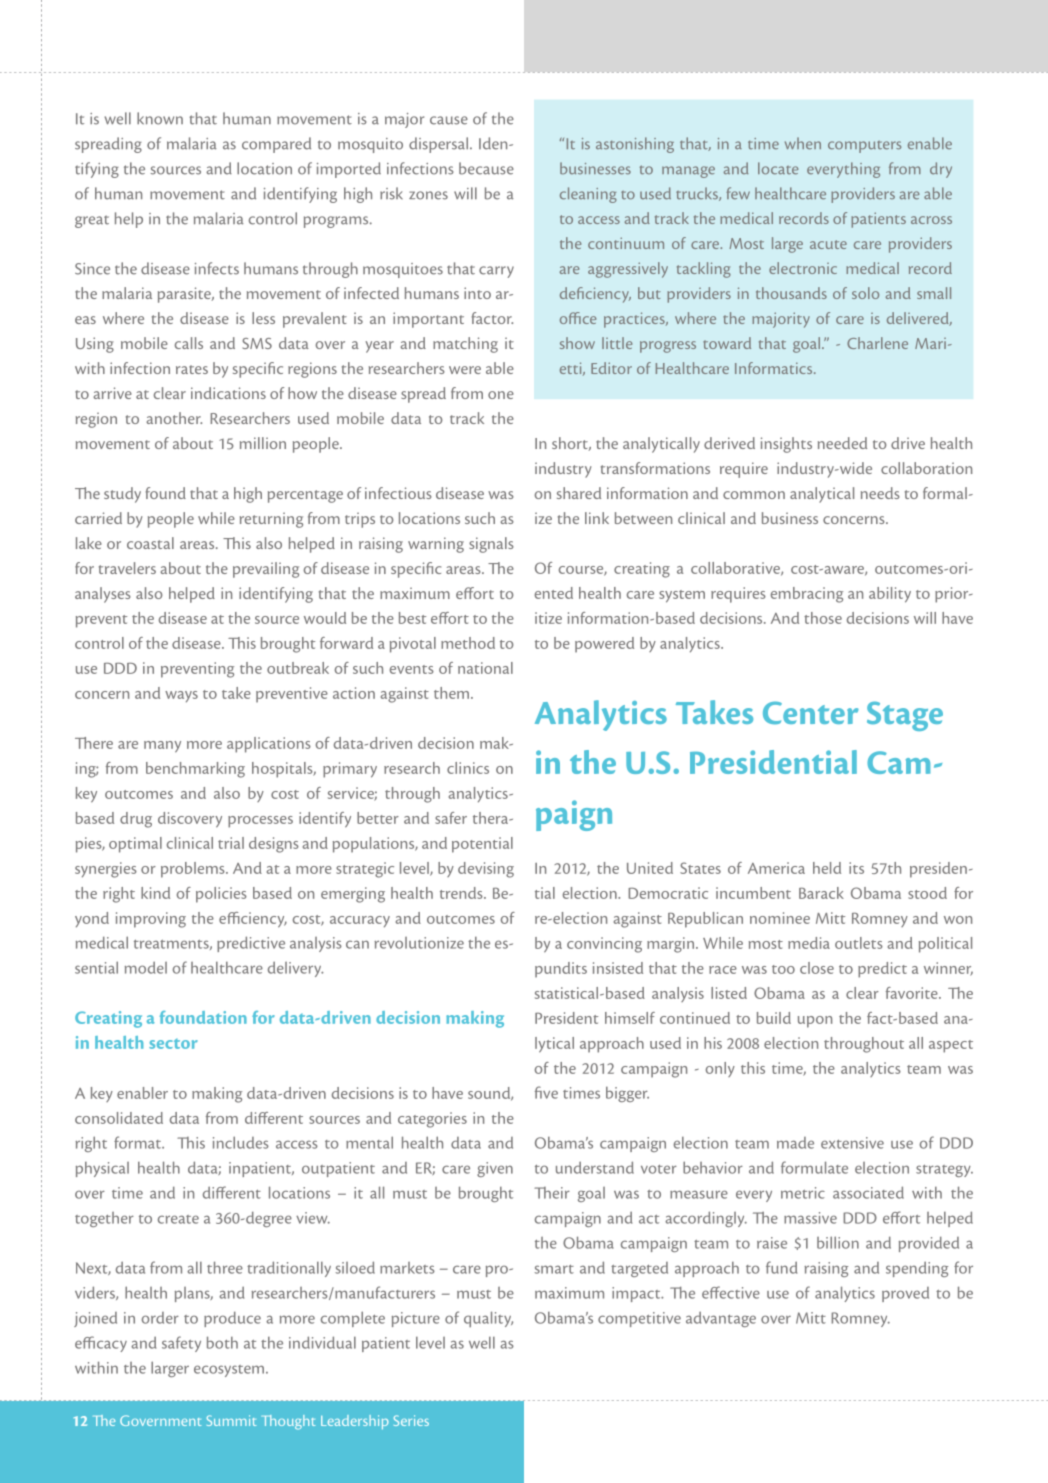 Image resolution: width=1048 pixels, height=1483 pixels. Describe the element at coordinates (181, 1344) in the screenshot. I see `safety` at that location.
